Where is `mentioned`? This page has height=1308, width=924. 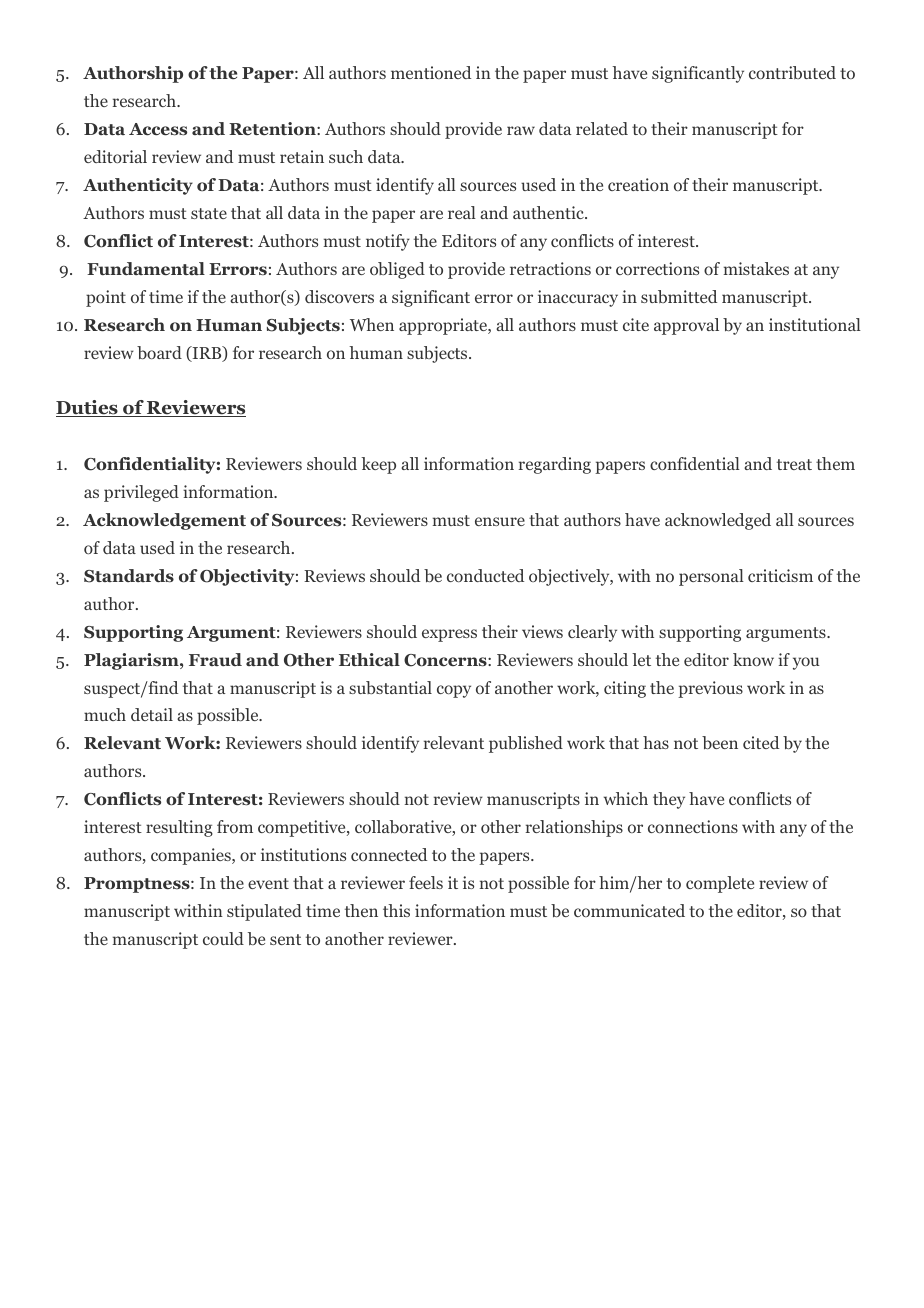 mentioned is located at coordinates (431, 72).
